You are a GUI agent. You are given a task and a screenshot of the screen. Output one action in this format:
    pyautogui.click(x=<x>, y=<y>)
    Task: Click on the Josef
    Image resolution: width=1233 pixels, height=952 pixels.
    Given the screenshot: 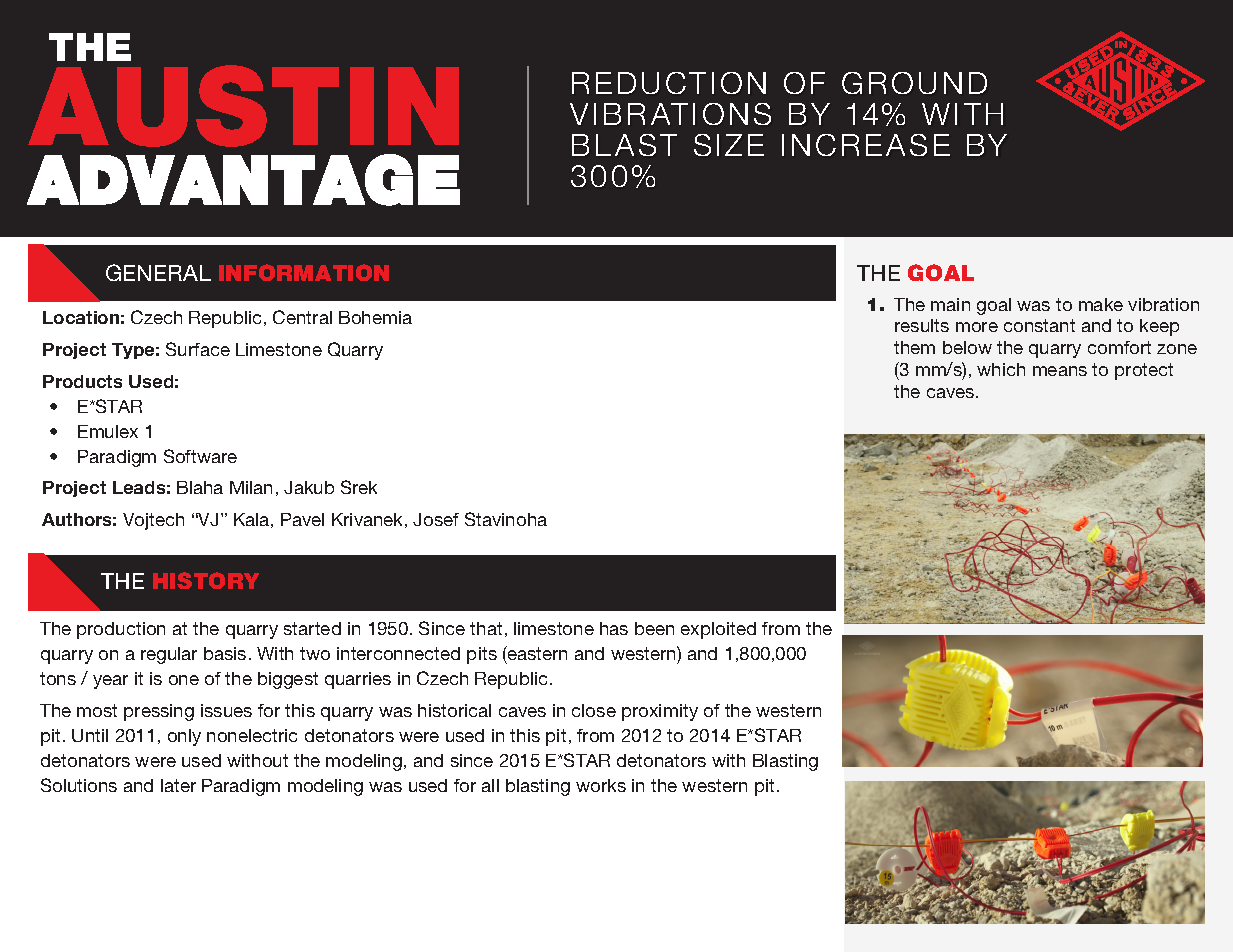 What is the action you would take?
    pyautogui.click(x=436, y=519)
